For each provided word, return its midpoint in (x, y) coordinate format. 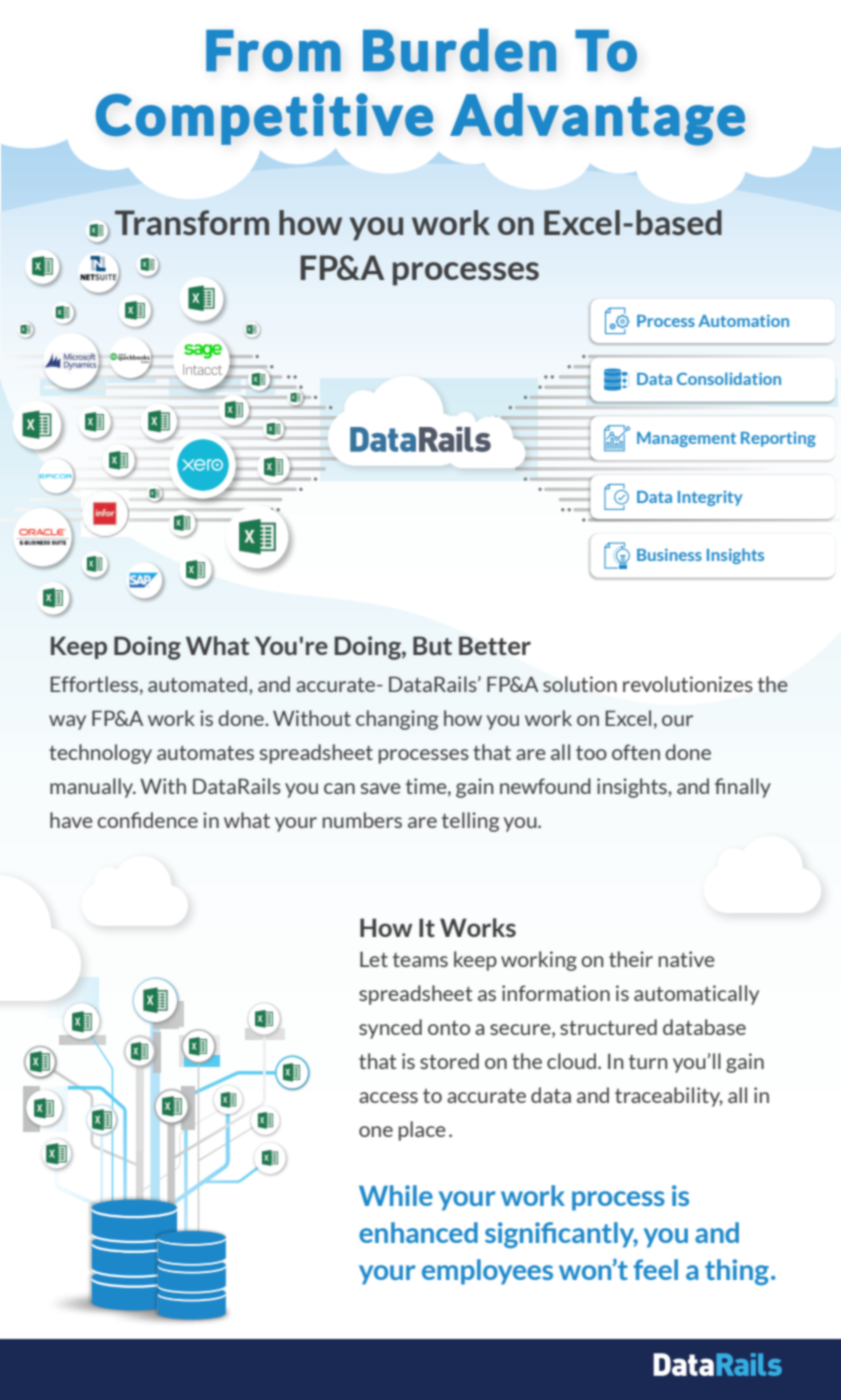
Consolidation (729, 378)
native (687, 959)
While (396, 1195)
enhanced (418, 1232)
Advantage (597, 119)
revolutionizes (688, 684)
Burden (459, 50)
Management (686, 439)
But (432, 645)
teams (420, 960)
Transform (192, 222)
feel (655, 1269)
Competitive (264, 119)
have (71, 820)
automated (199, 684)
